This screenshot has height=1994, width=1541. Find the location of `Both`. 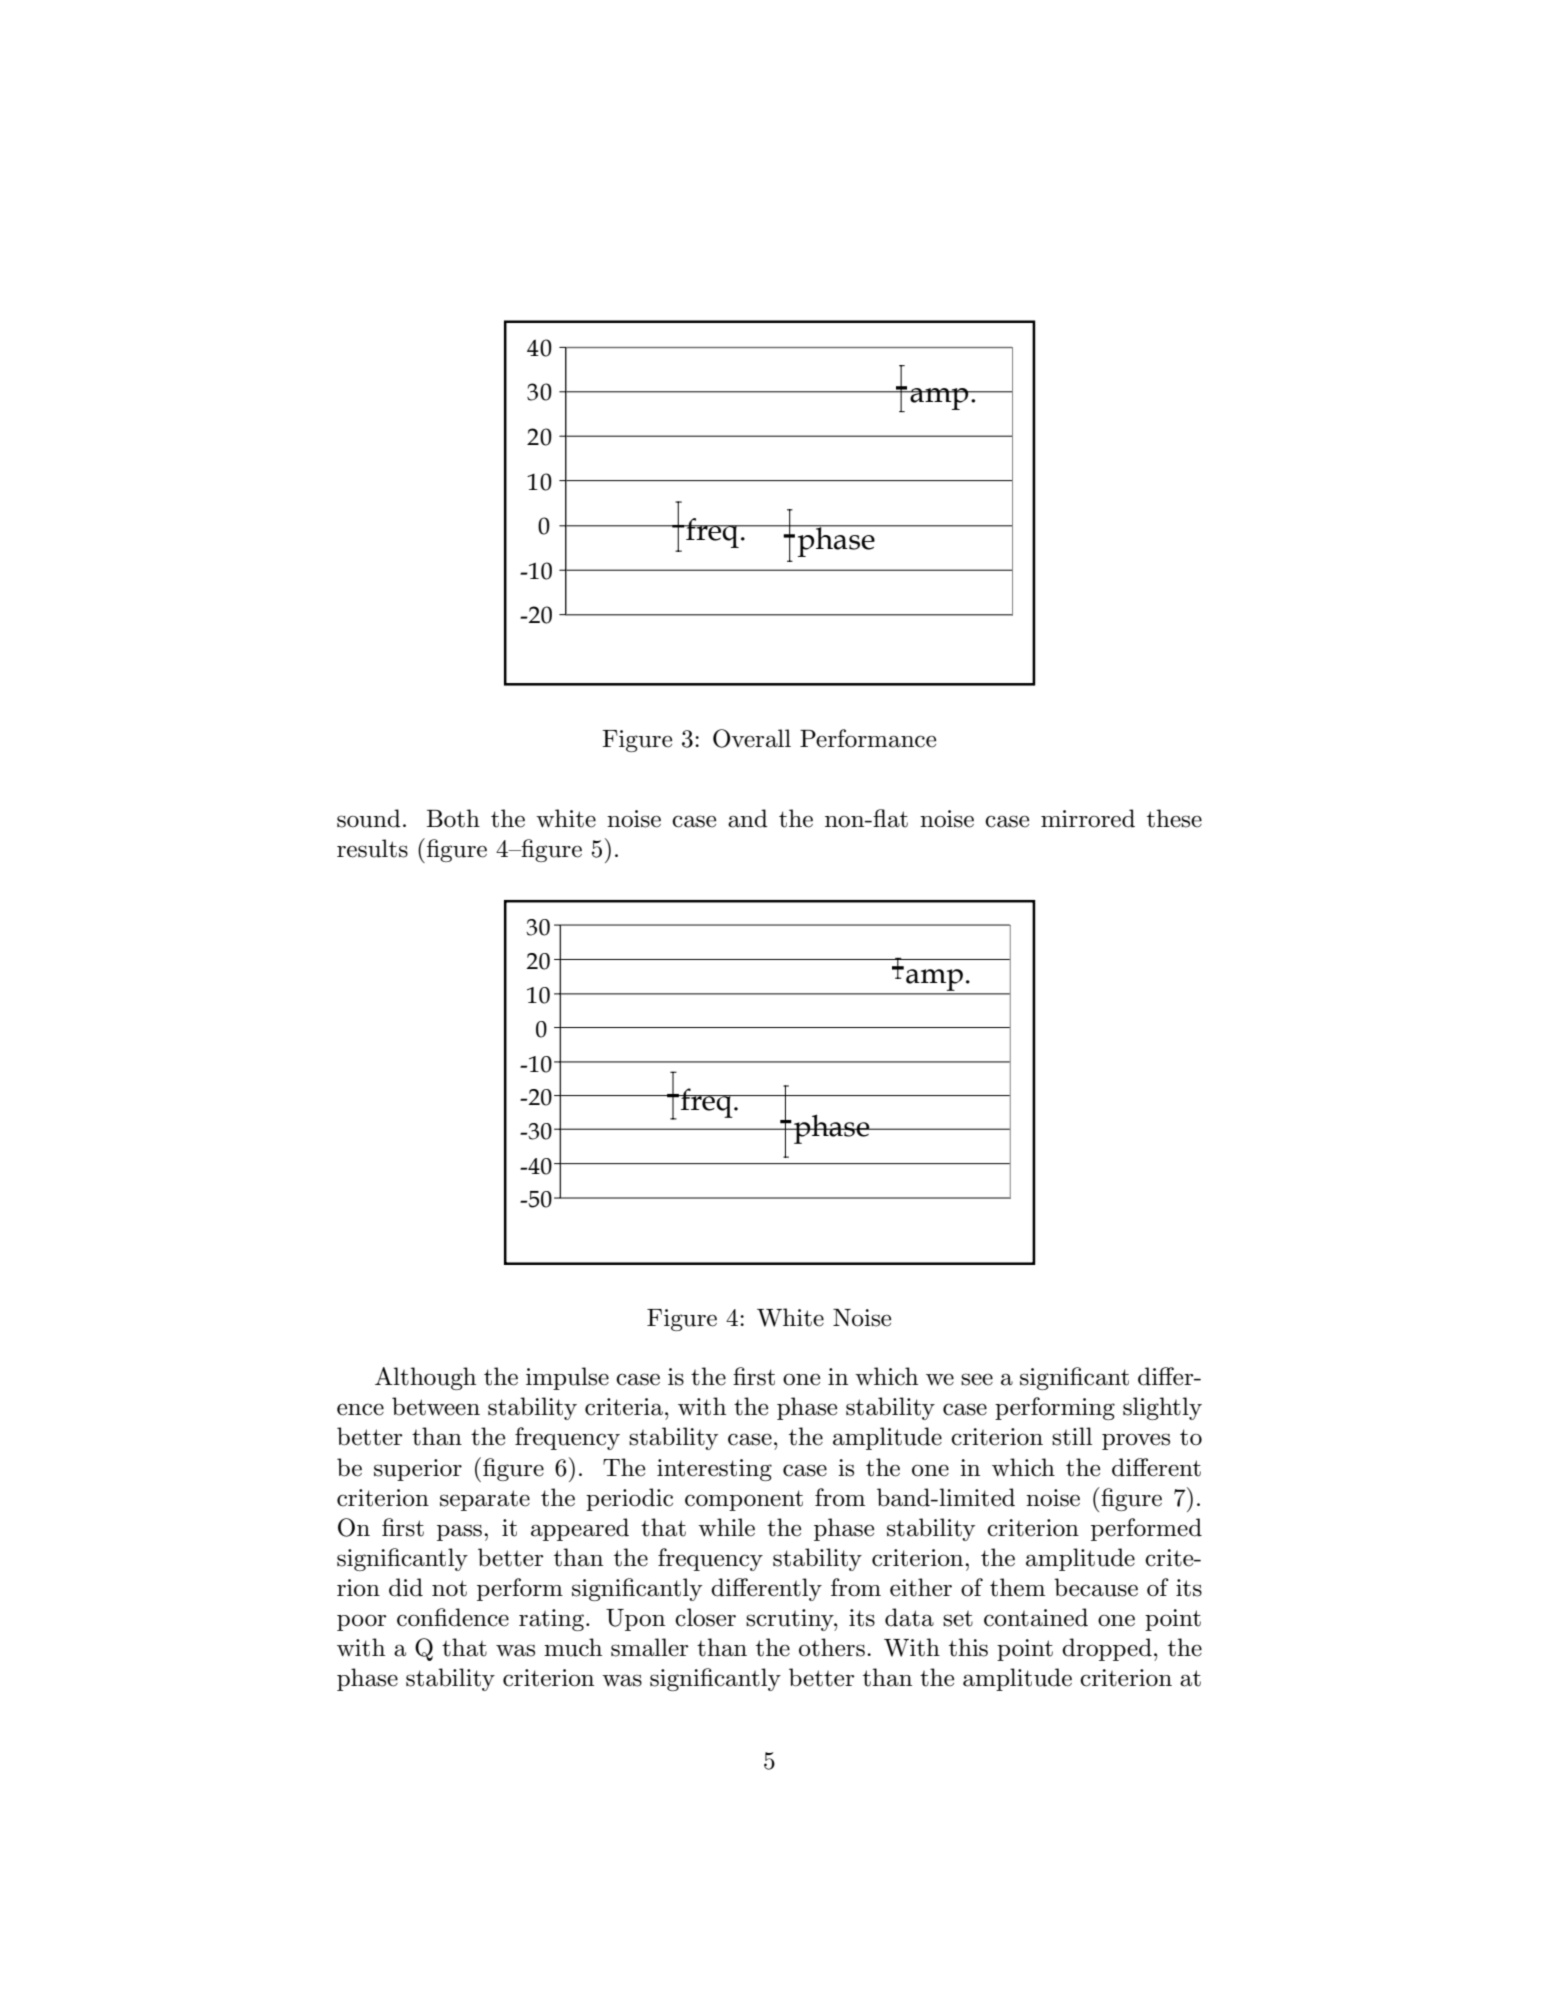

Both is located at coordinates (453, 818).
